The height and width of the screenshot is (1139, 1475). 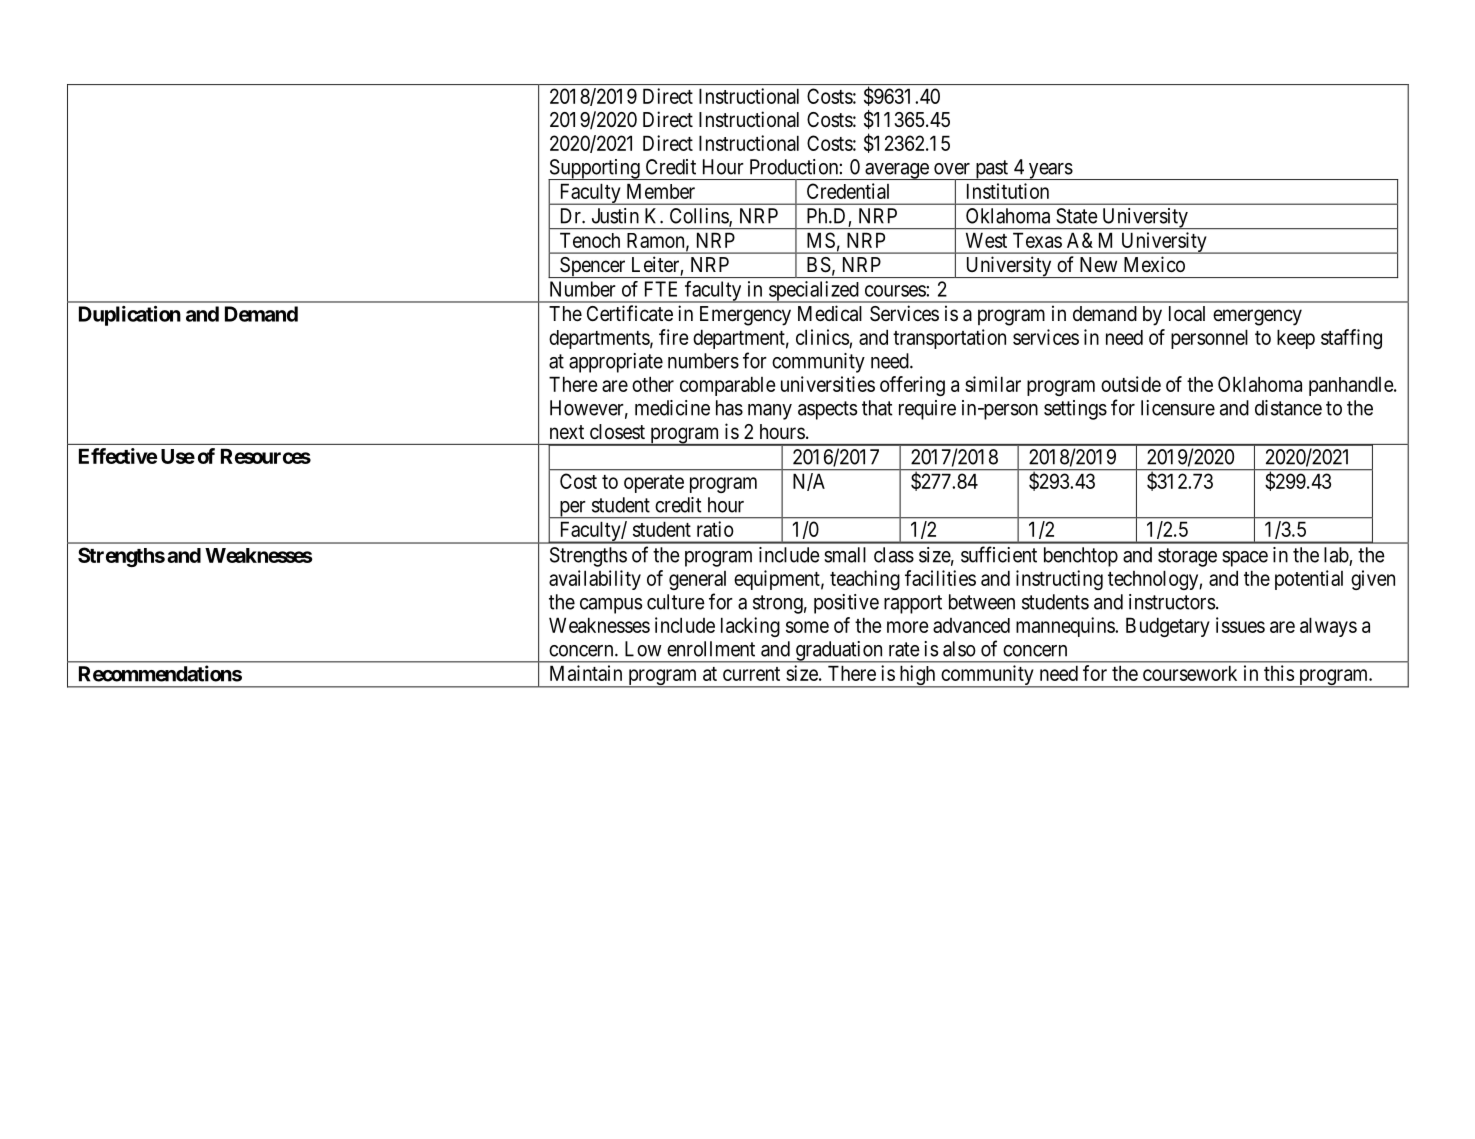 I want to click on Maintain, so click(x=586, y=673).
